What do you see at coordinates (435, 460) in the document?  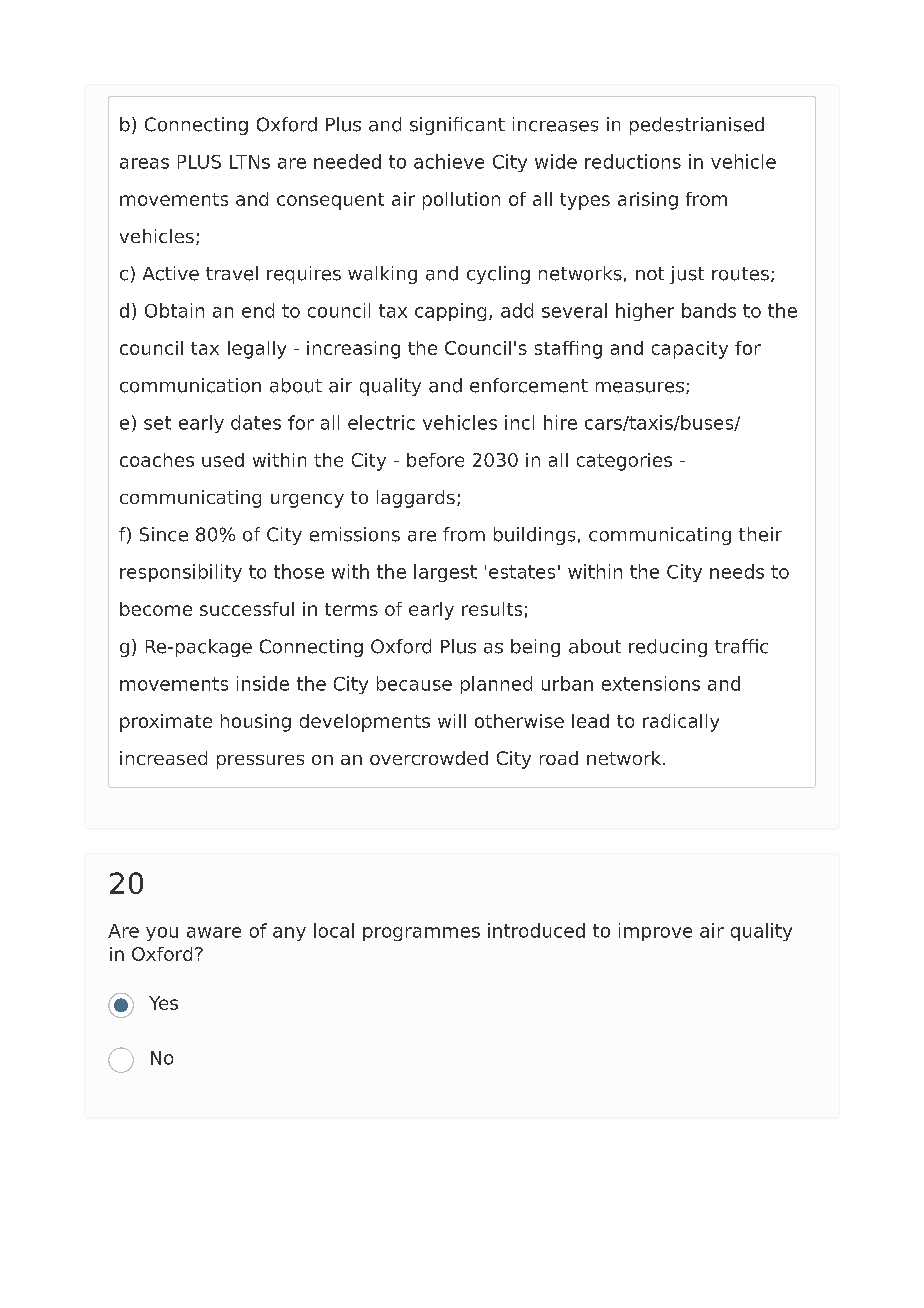 I see `before` at bounding box center [435, 460].
